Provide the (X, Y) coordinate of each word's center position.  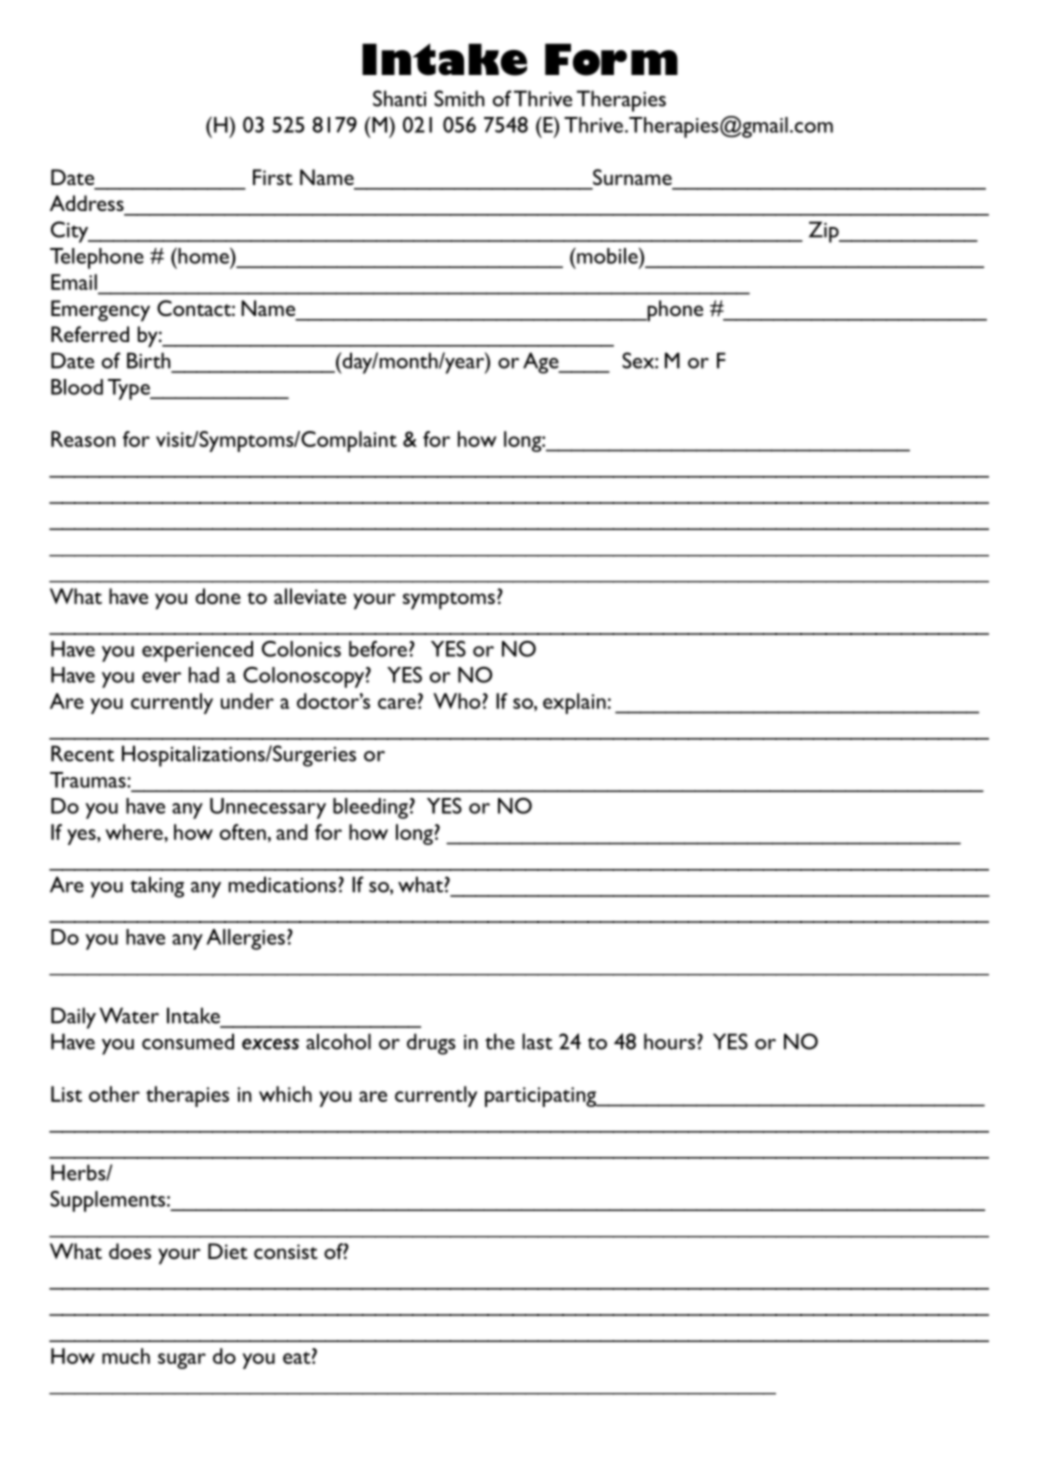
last (537, 1041)
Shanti (399, 98)
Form (611, 59)
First (273, 177)
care (397, 703)
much (126, 1356)
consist (286, 1251)
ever (161, 677)
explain (574, 703)
